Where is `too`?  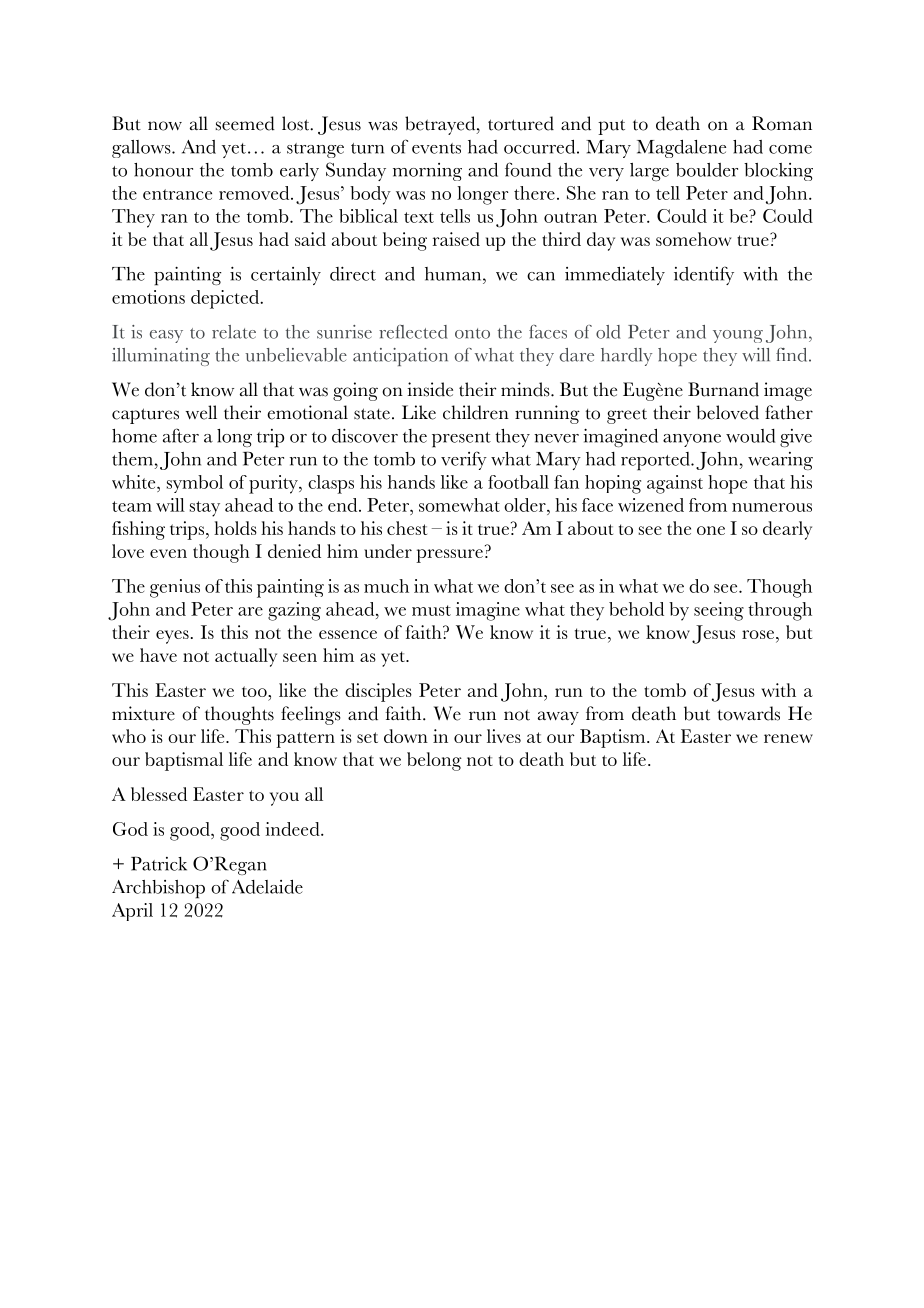 too is located at coordinates (255, 691).
